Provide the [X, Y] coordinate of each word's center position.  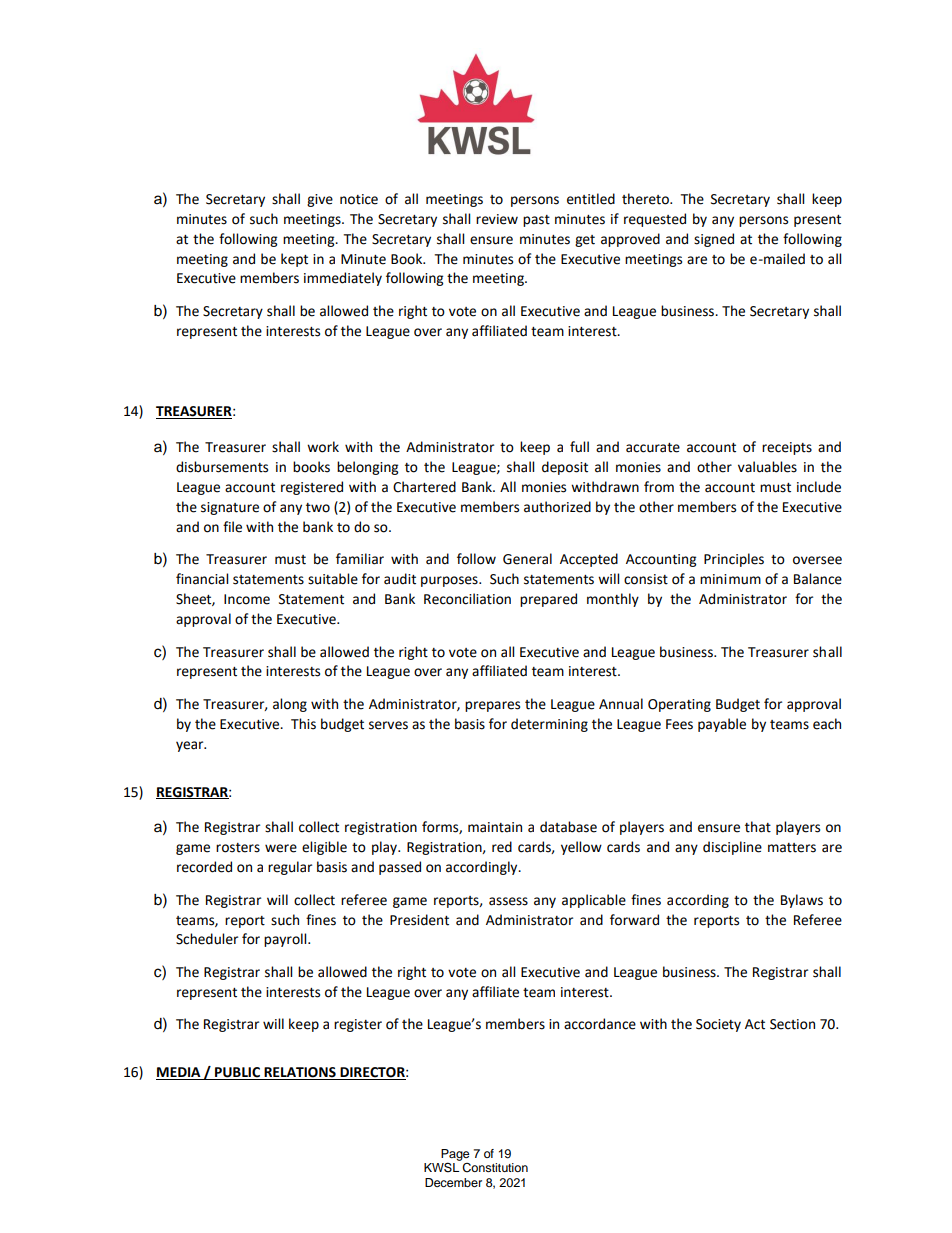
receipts [787, 448]
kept [294, 260]
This [303, 724]
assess [508, 901]
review [497, 219]
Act [755, 1024]
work [323, 447]
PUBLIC [237, 1073]
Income [247, 599]
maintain [495, 827]
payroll [286, 940]
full [579, 447]
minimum [730, 579]
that [758, 827]
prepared [548, 600]
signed [714, 240]
